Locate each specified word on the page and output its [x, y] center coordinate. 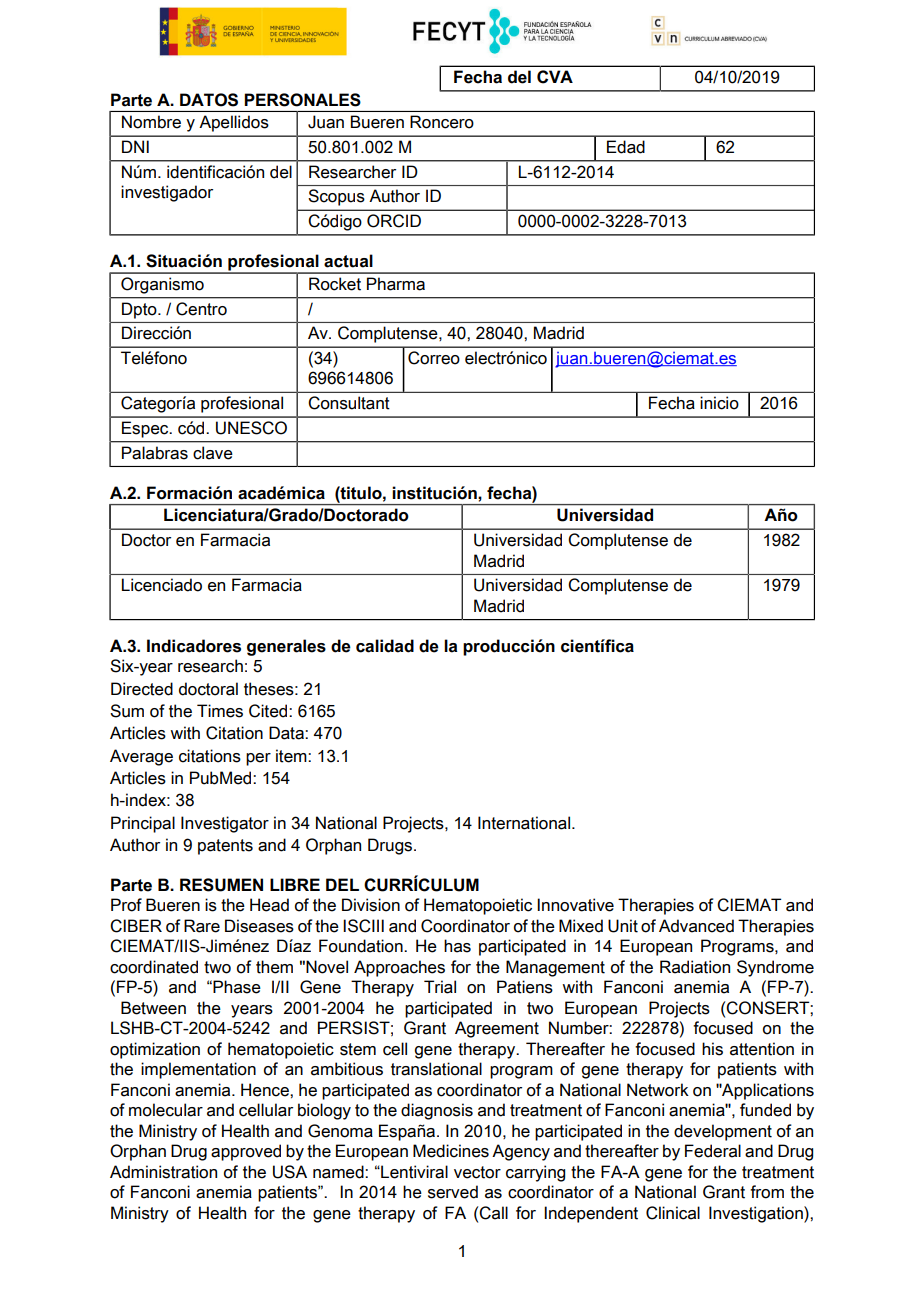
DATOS [209, 100]
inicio [719, 403]
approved [246, 1152]
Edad [626, 147]
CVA [555, 77]
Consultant [349, 403]
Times [220, 711]
